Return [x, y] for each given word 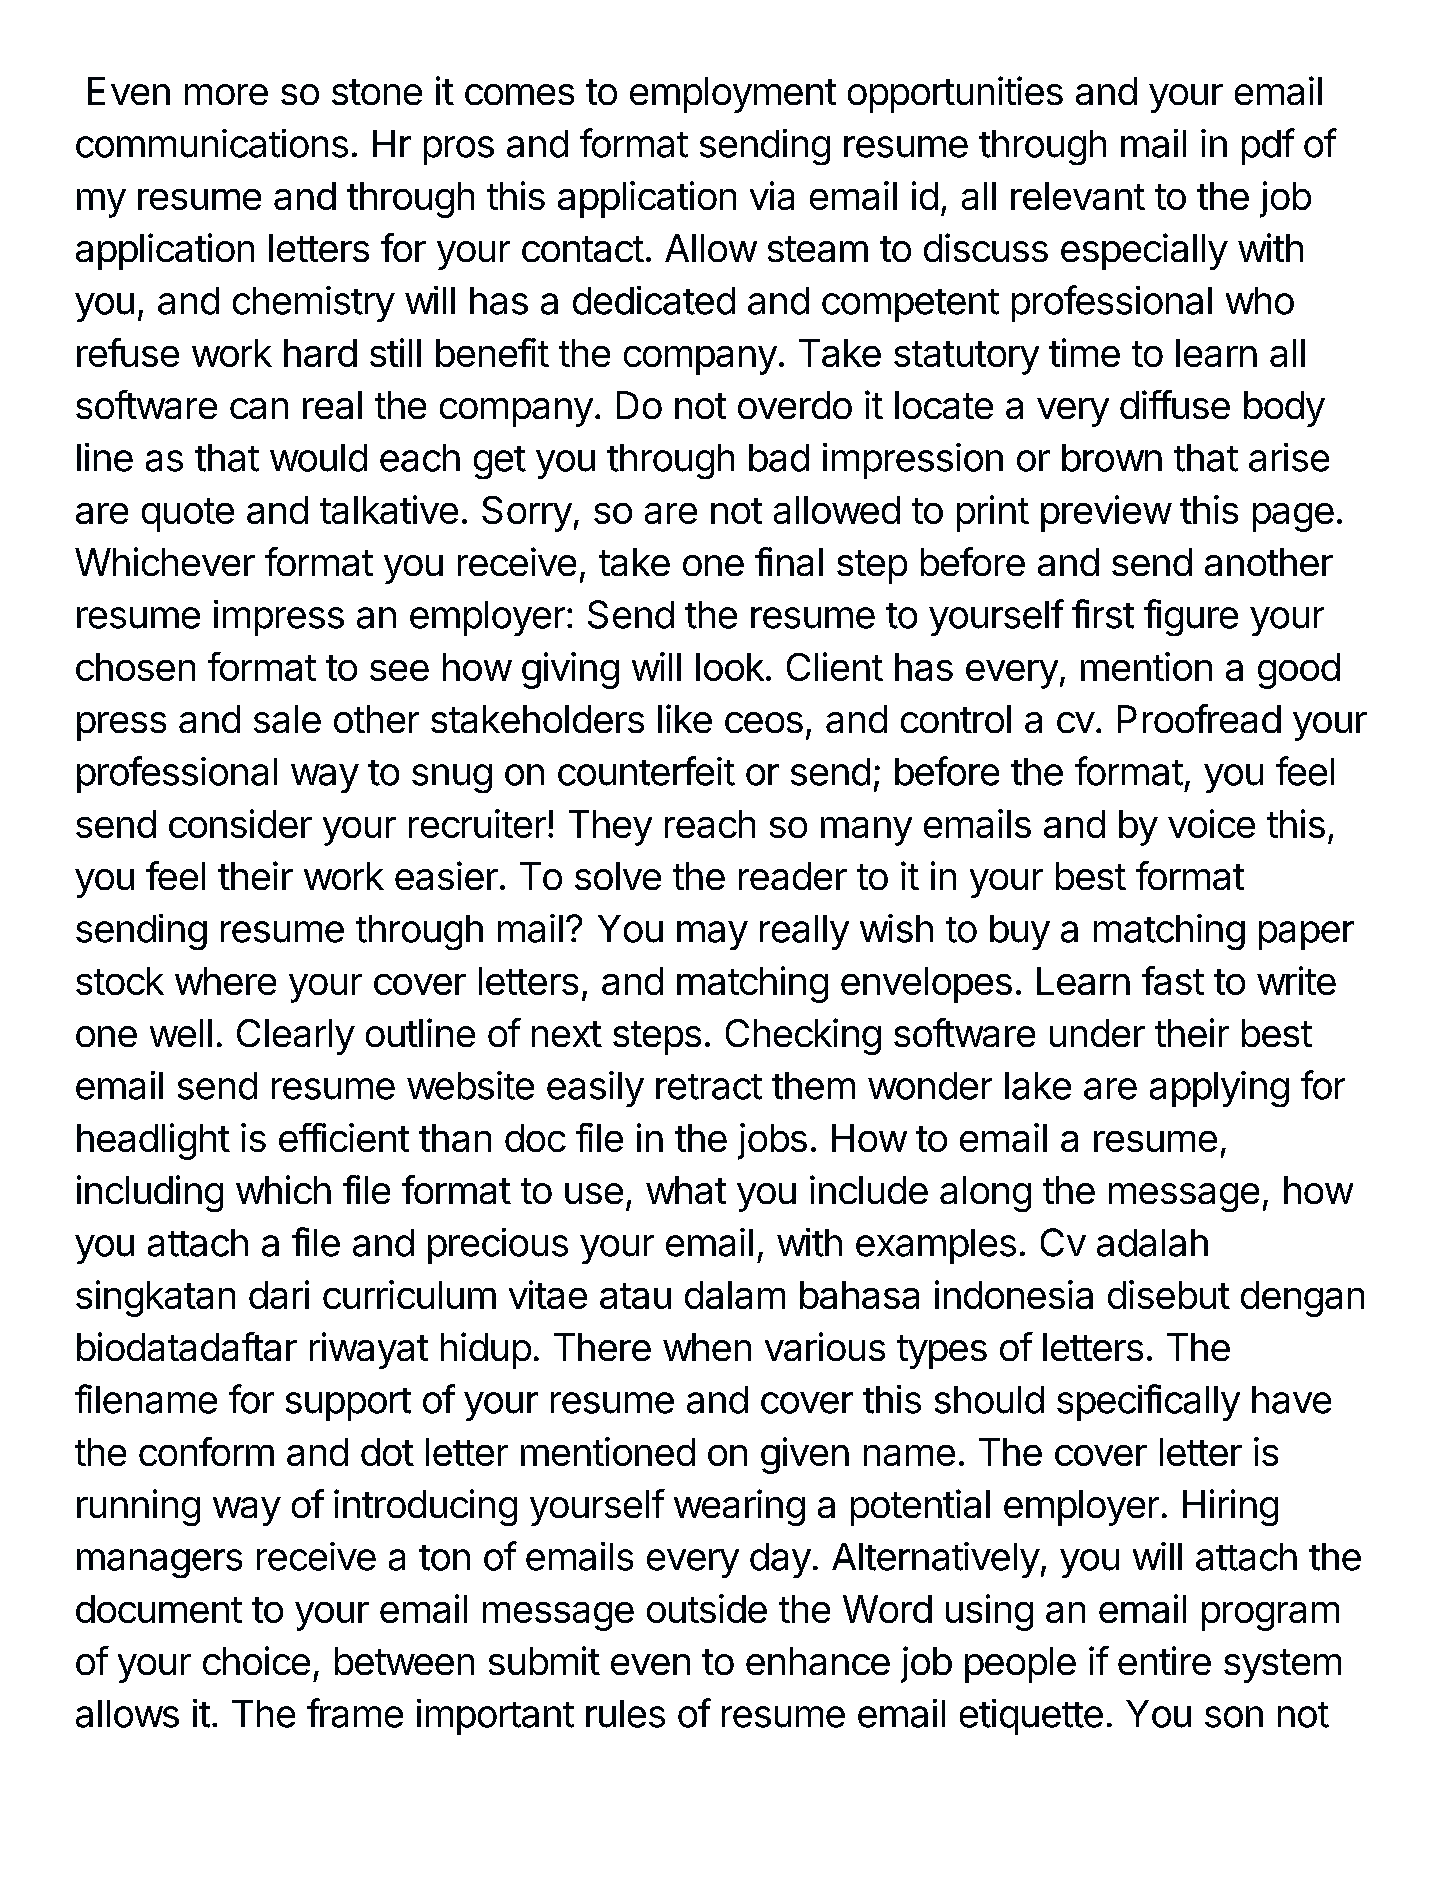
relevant [1078, 196]
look [730, 667]
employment [733, 95]
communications [212, 143]
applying [1219, 1089]
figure [1191, 617]
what [686, 1190]
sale [287, 719]
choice [256, 1660]
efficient [344, 1137]
